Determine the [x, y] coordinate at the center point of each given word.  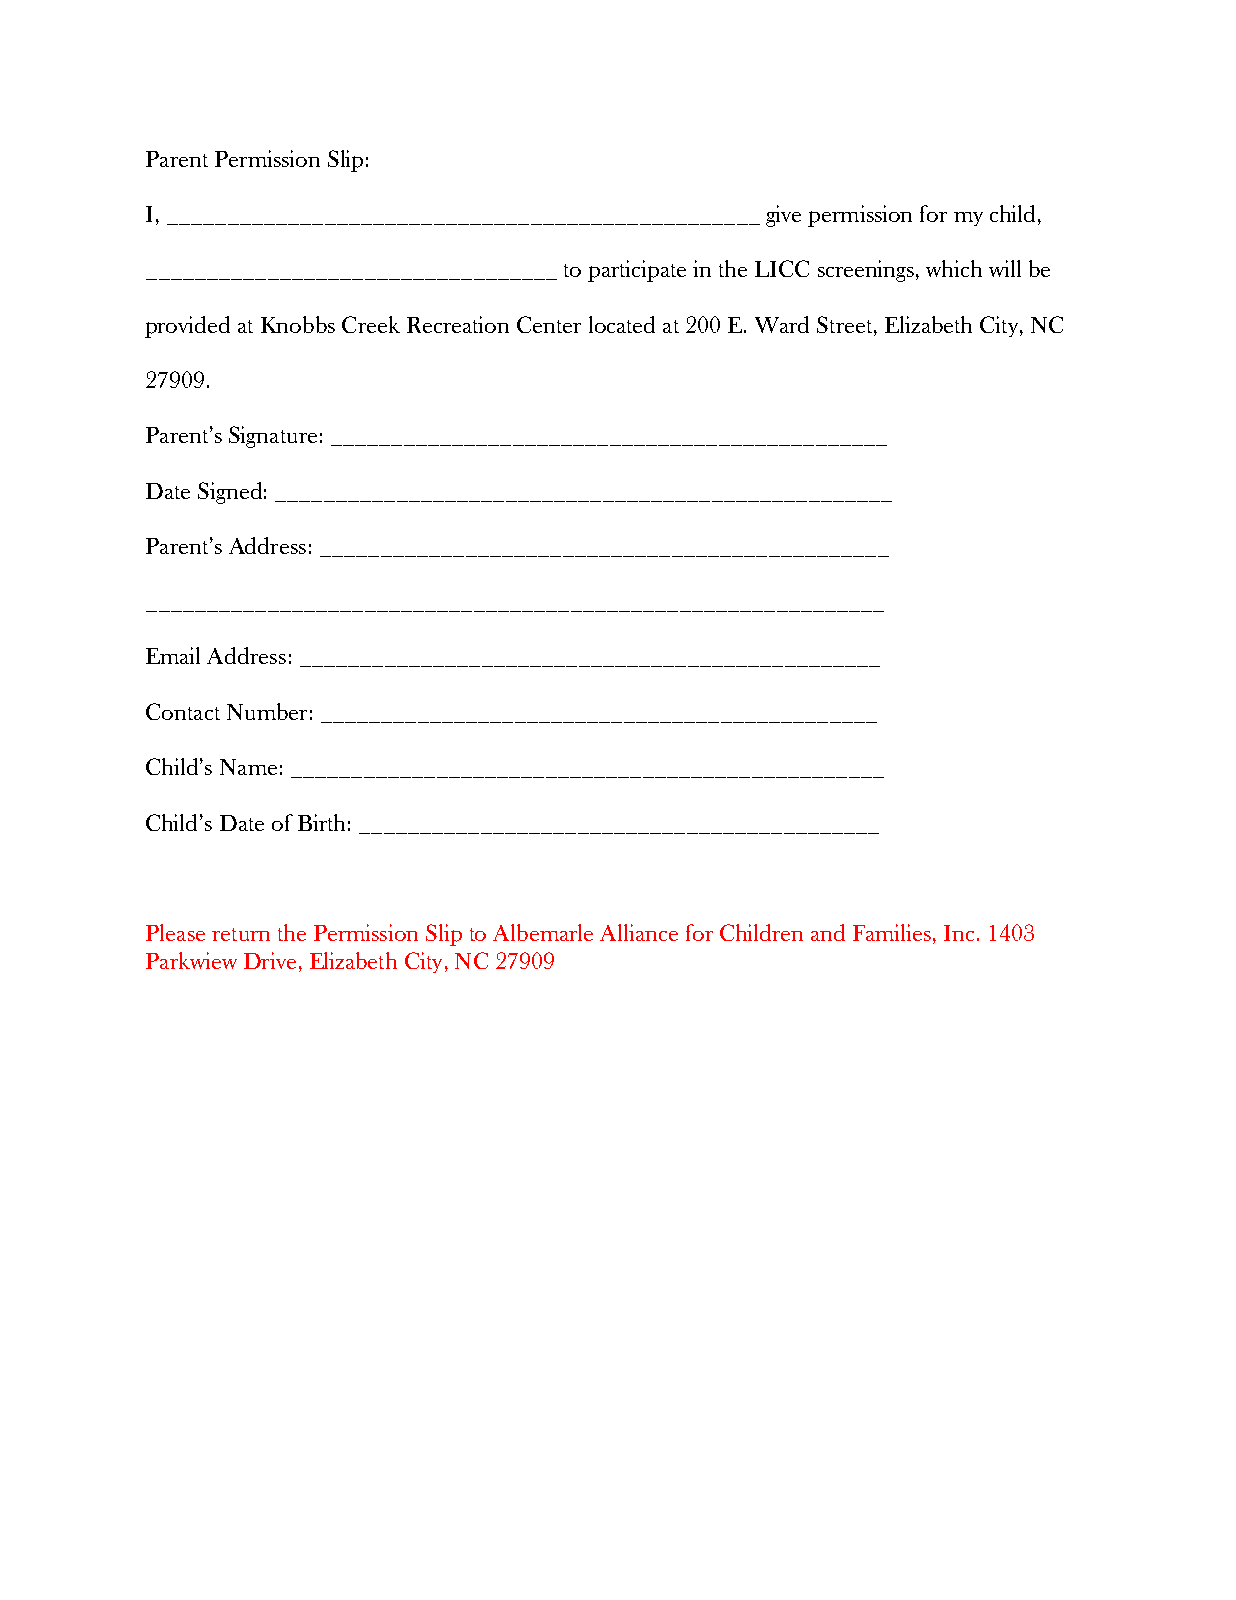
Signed [230, 493]
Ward [782, 324]
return [241, 934]
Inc [959, 933]
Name [248, 767]
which [954, 268]
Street [846, 324]
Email [173, 655]
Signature [273, 437]
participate [637, 271]
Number [267, 711]
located [622, 324]
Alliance [639, 932]
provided [187, 327]
